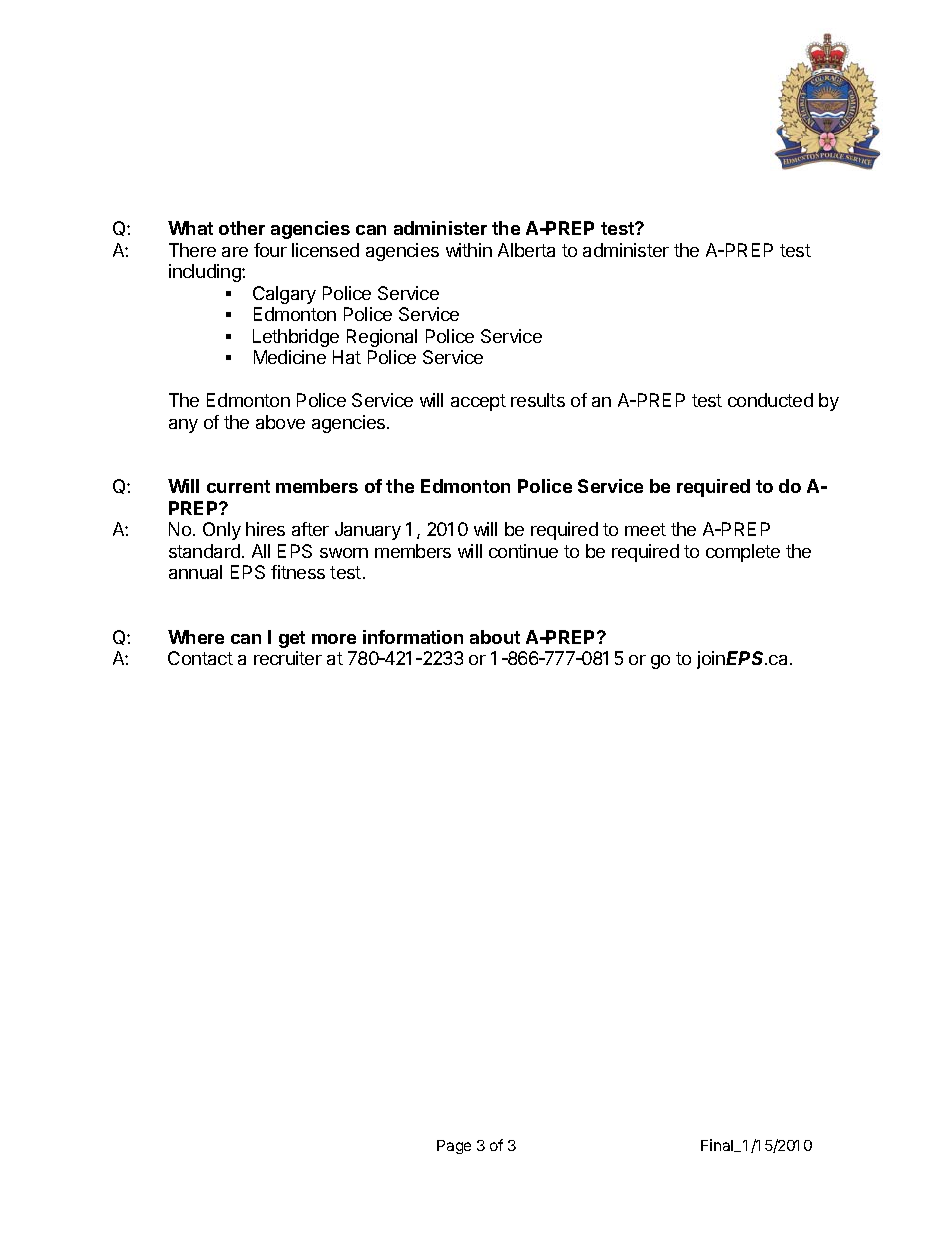  What do you see at coordinates (469, 250) in the document?
I see `within` at bounding box center [469, 250].
